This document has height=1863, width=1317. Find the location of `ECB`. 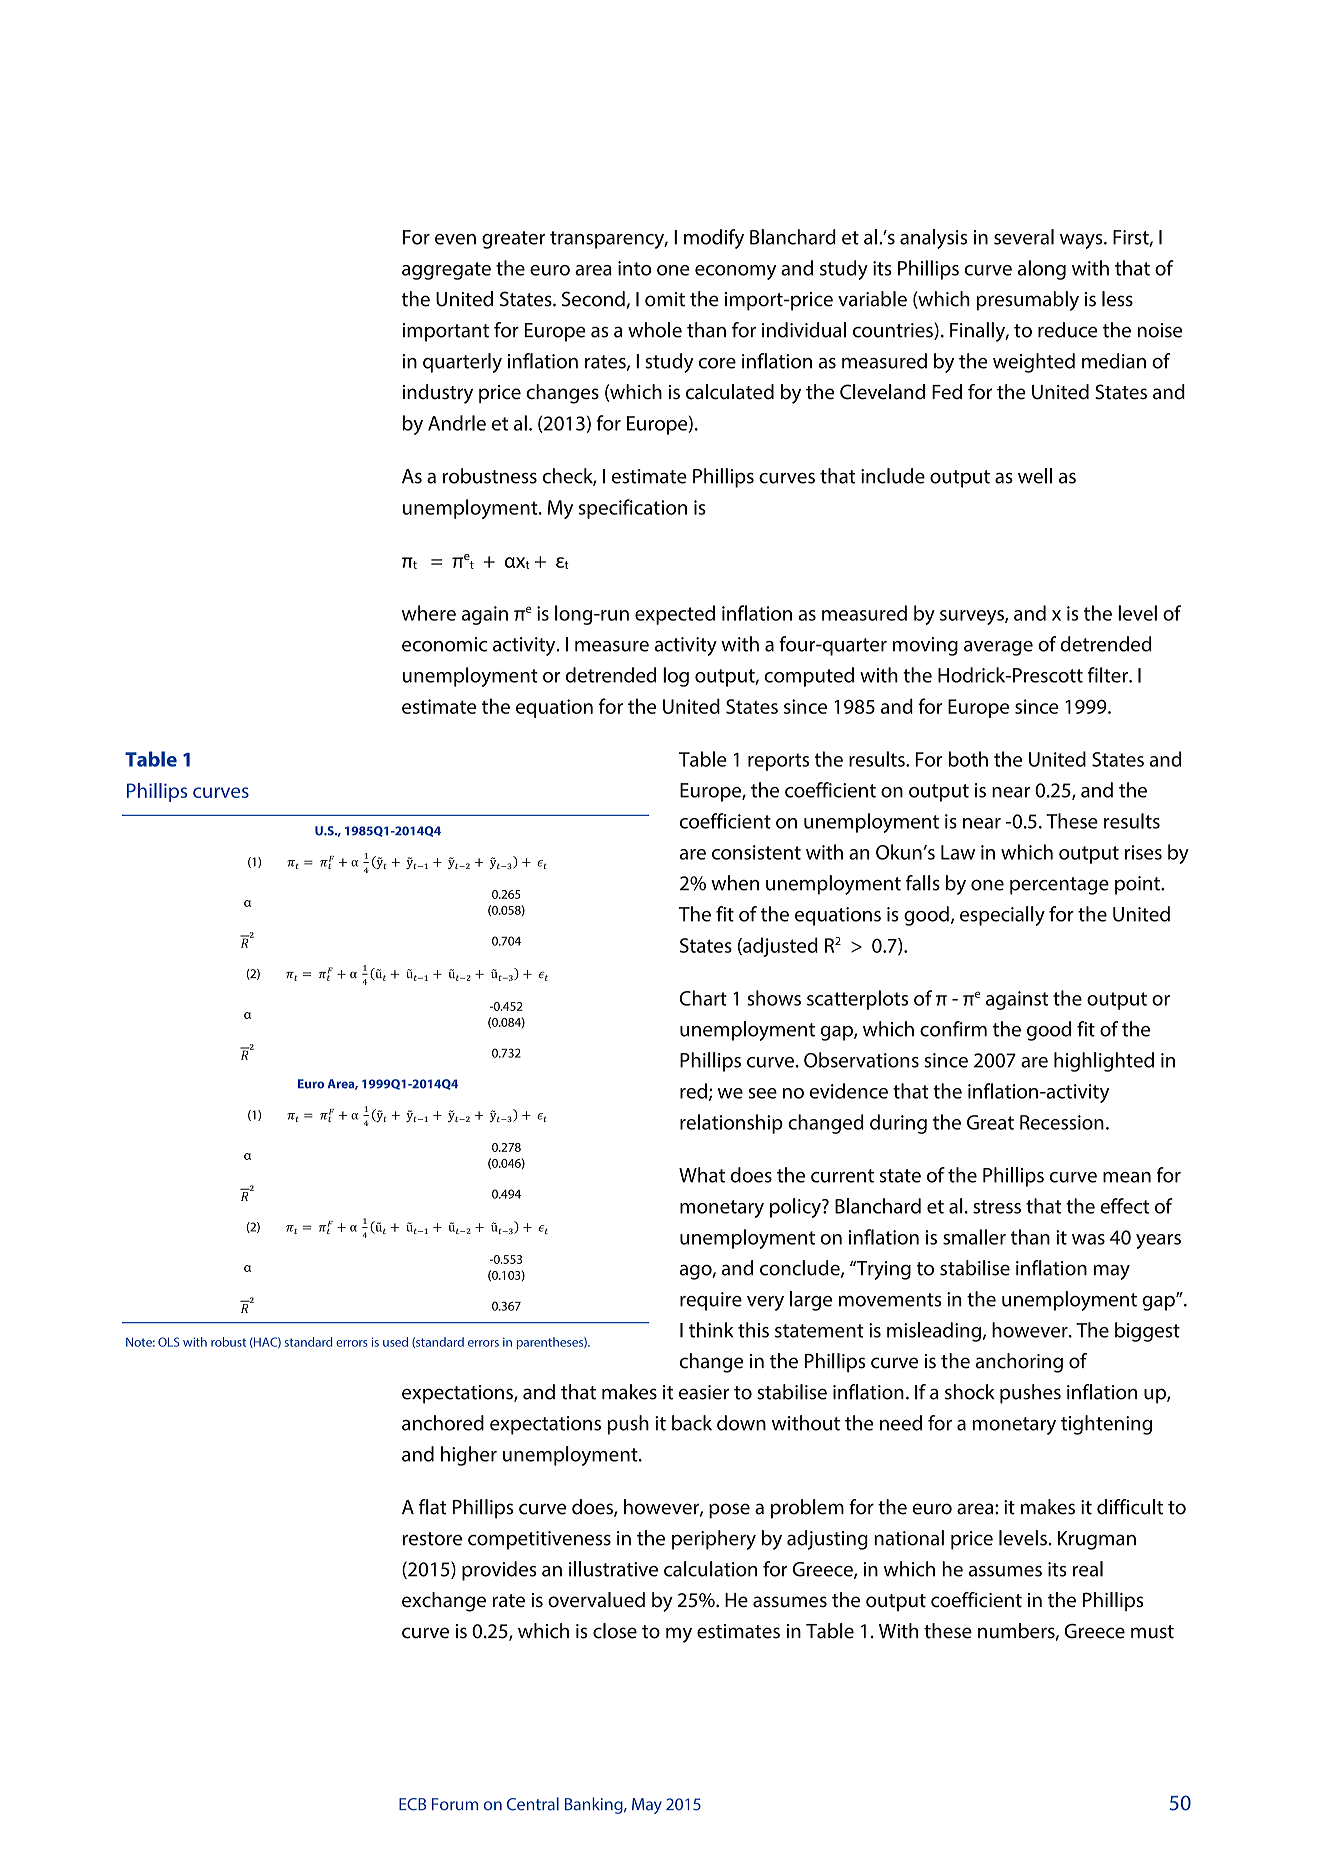

ECB is located at coordinates (412, 1804).
